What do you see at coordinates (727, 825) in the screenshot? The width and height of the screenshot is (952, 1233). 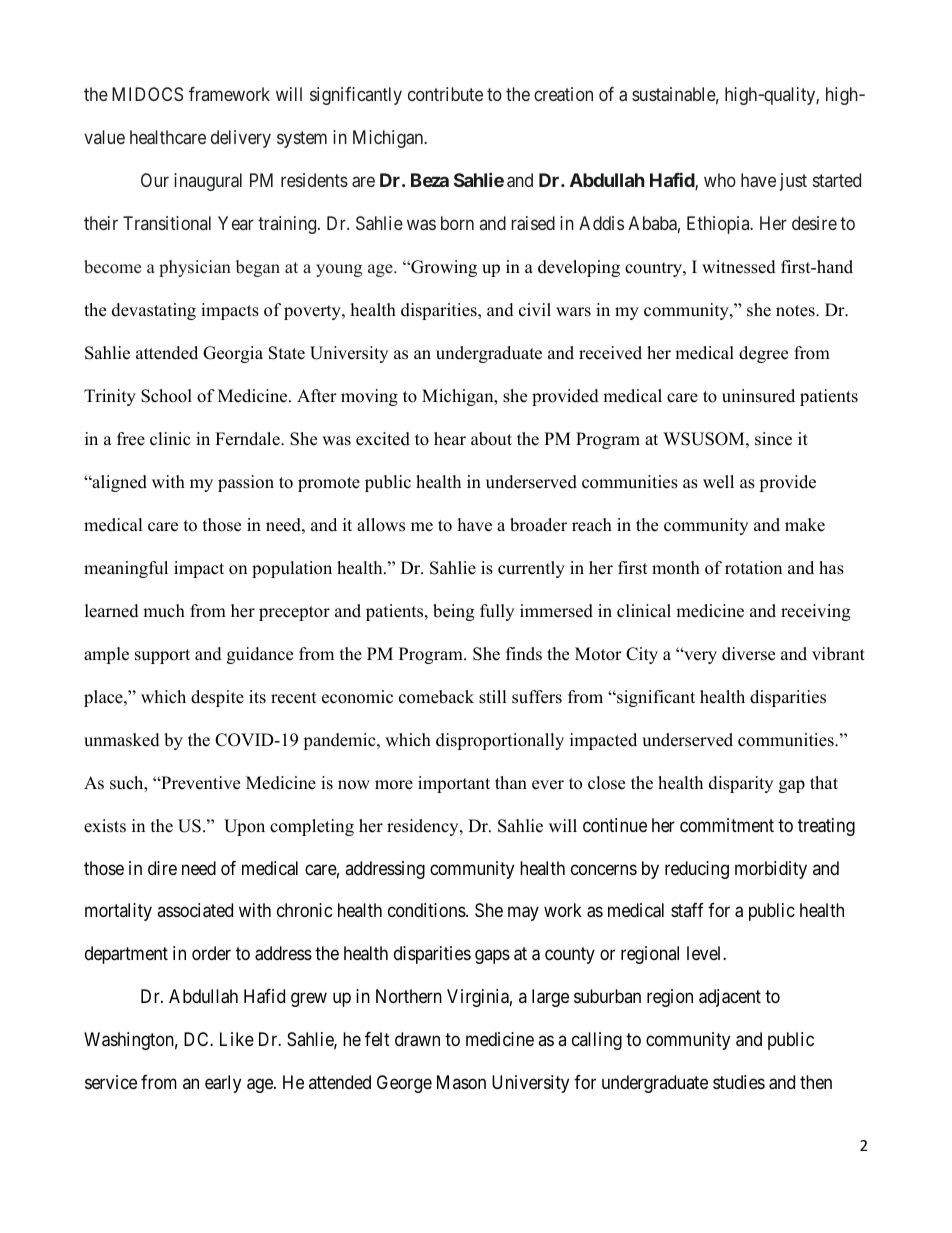 I see `commitment` at bounding box center [727, 825].
